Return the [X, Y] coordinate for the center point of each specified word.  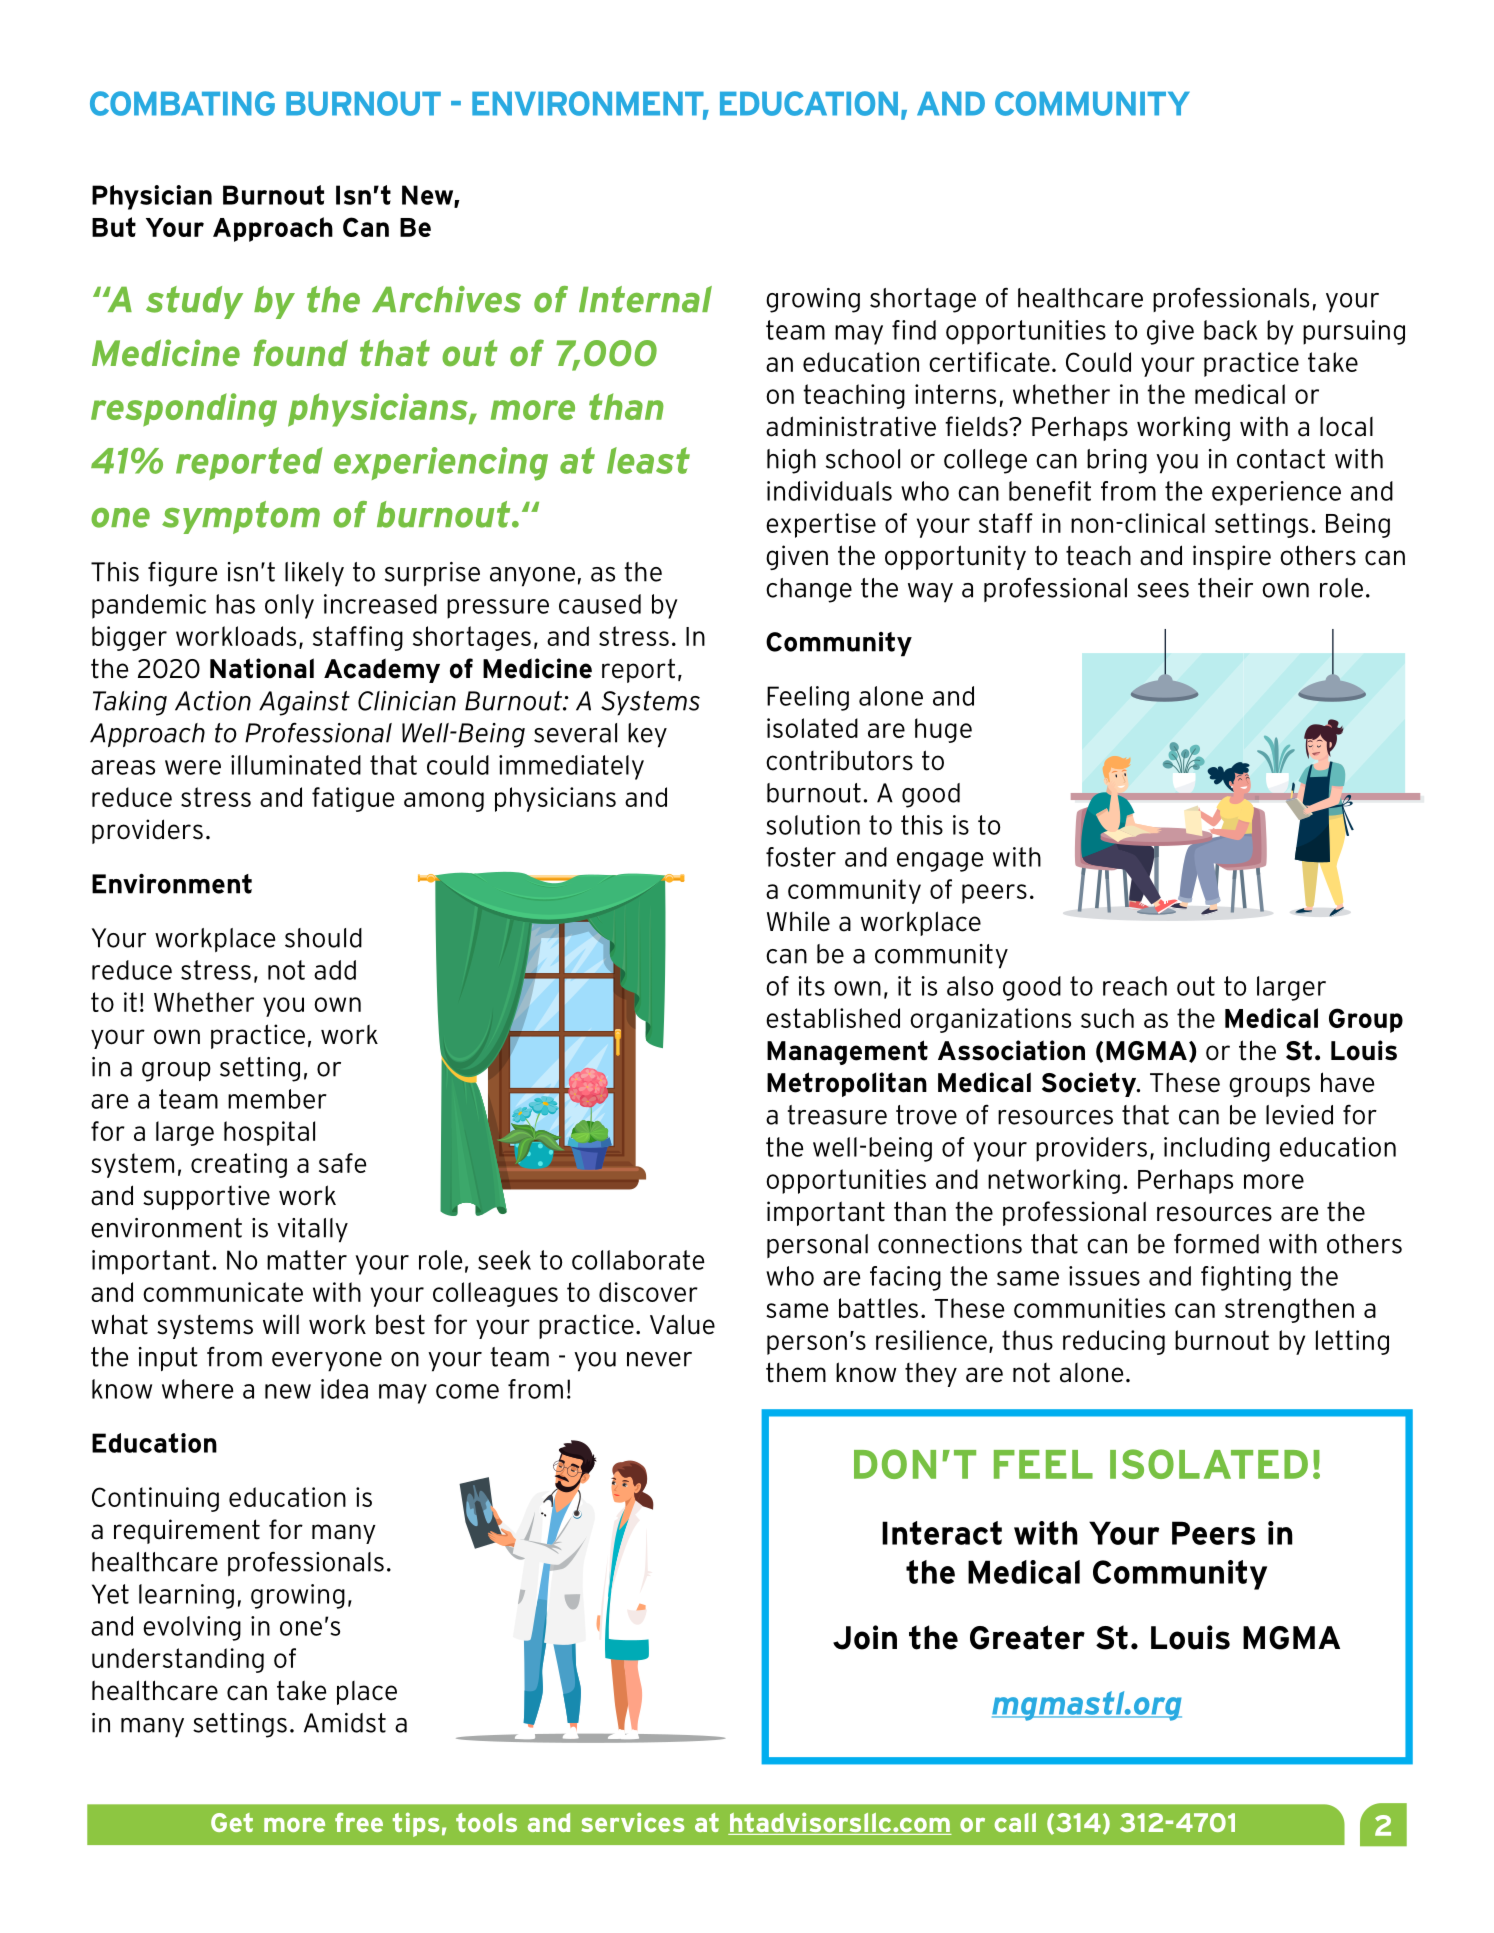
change [809, 590]
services [632, 1822]
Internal [645, 299]
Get [232, 1822]
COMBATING [182, 103]
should [323, 938]
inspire [1232, 557]
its [811, 986]
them [796, 1372]
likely [314, 574]
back [1230, 330]
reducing [1114, 1342]
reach [1135, 986]
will [281, 1324]
